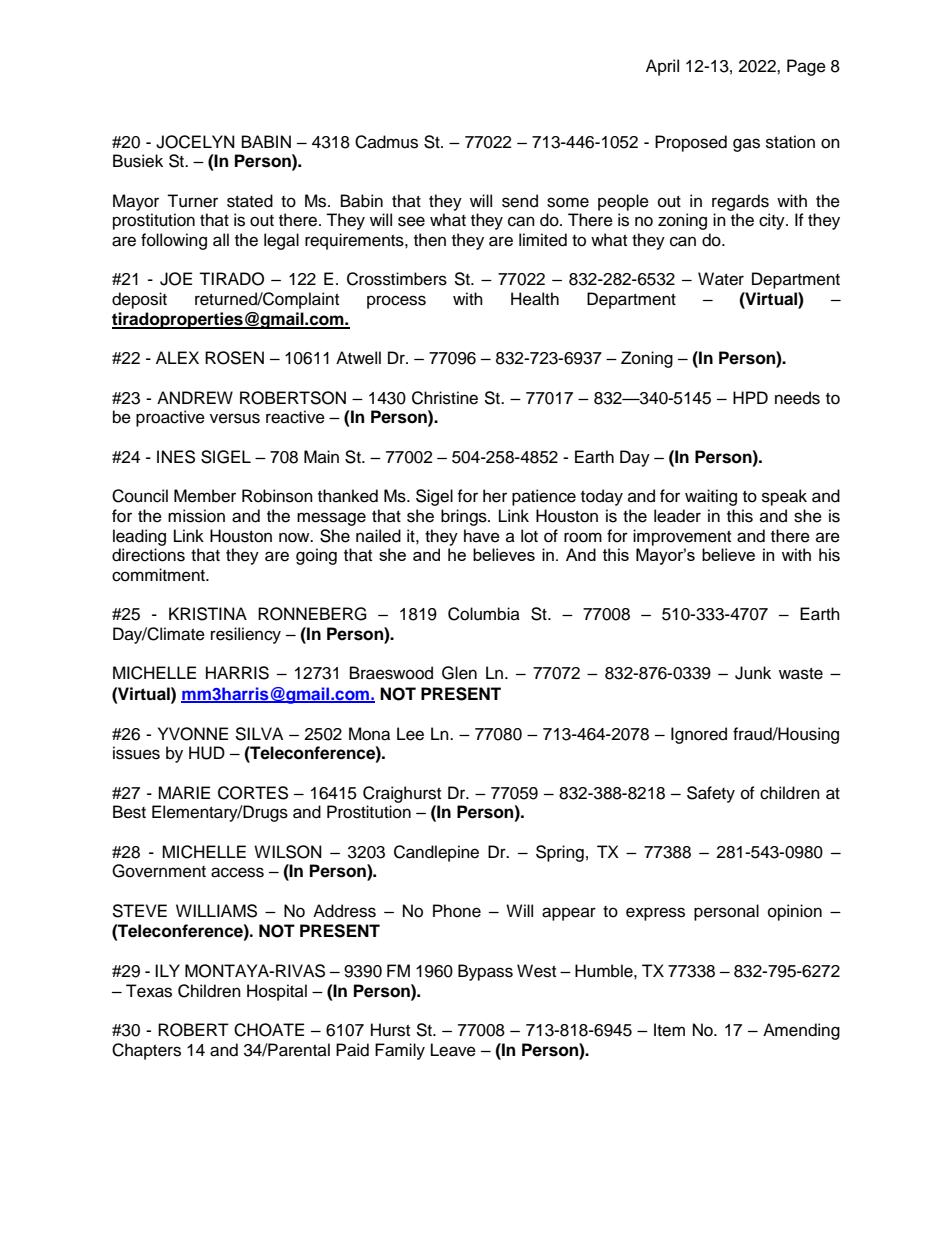 This image has width=952, height=1233. I want to click on YVONNE, so click(193, 734).
